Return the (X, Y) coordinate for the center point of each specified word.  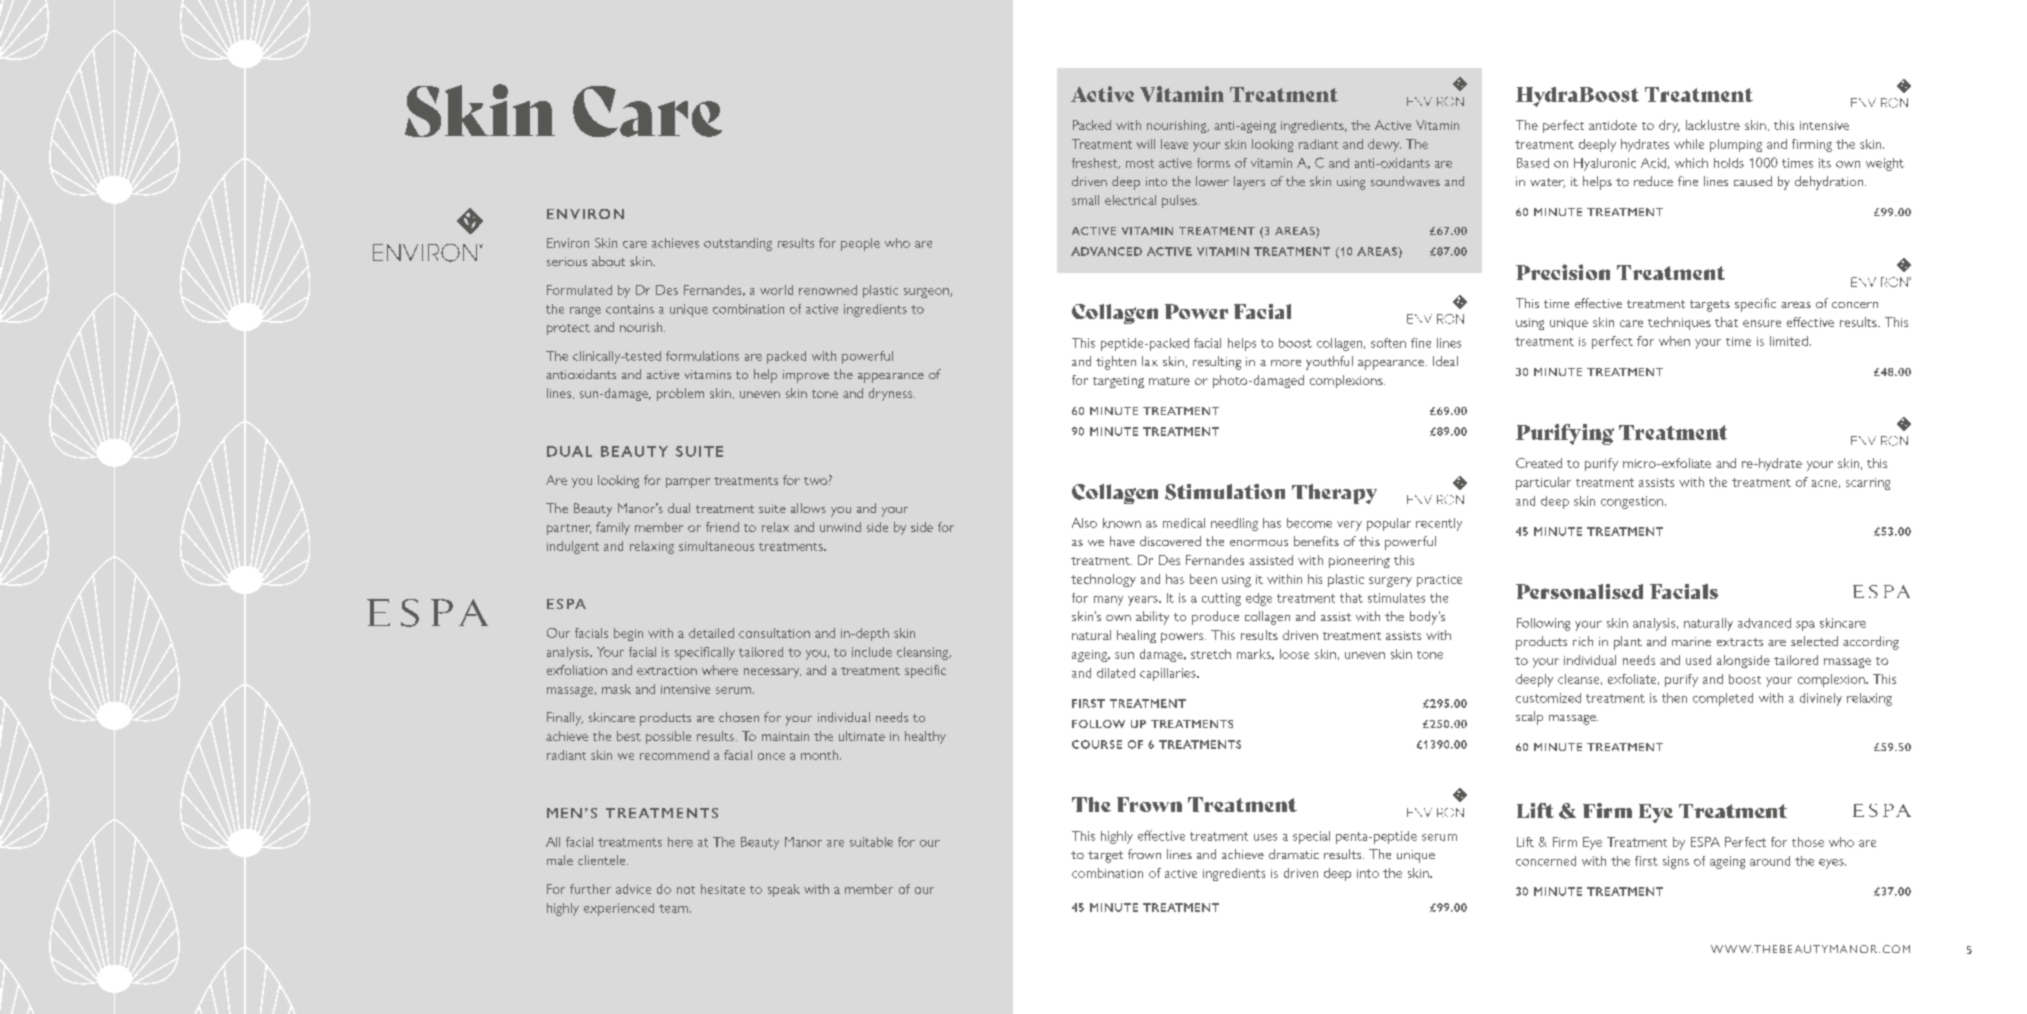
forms (1213, 163)
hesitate (723, 889)
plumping (1736, 145)
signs (1676, 862)
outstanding (738, 244)
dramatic (1294, 854)
